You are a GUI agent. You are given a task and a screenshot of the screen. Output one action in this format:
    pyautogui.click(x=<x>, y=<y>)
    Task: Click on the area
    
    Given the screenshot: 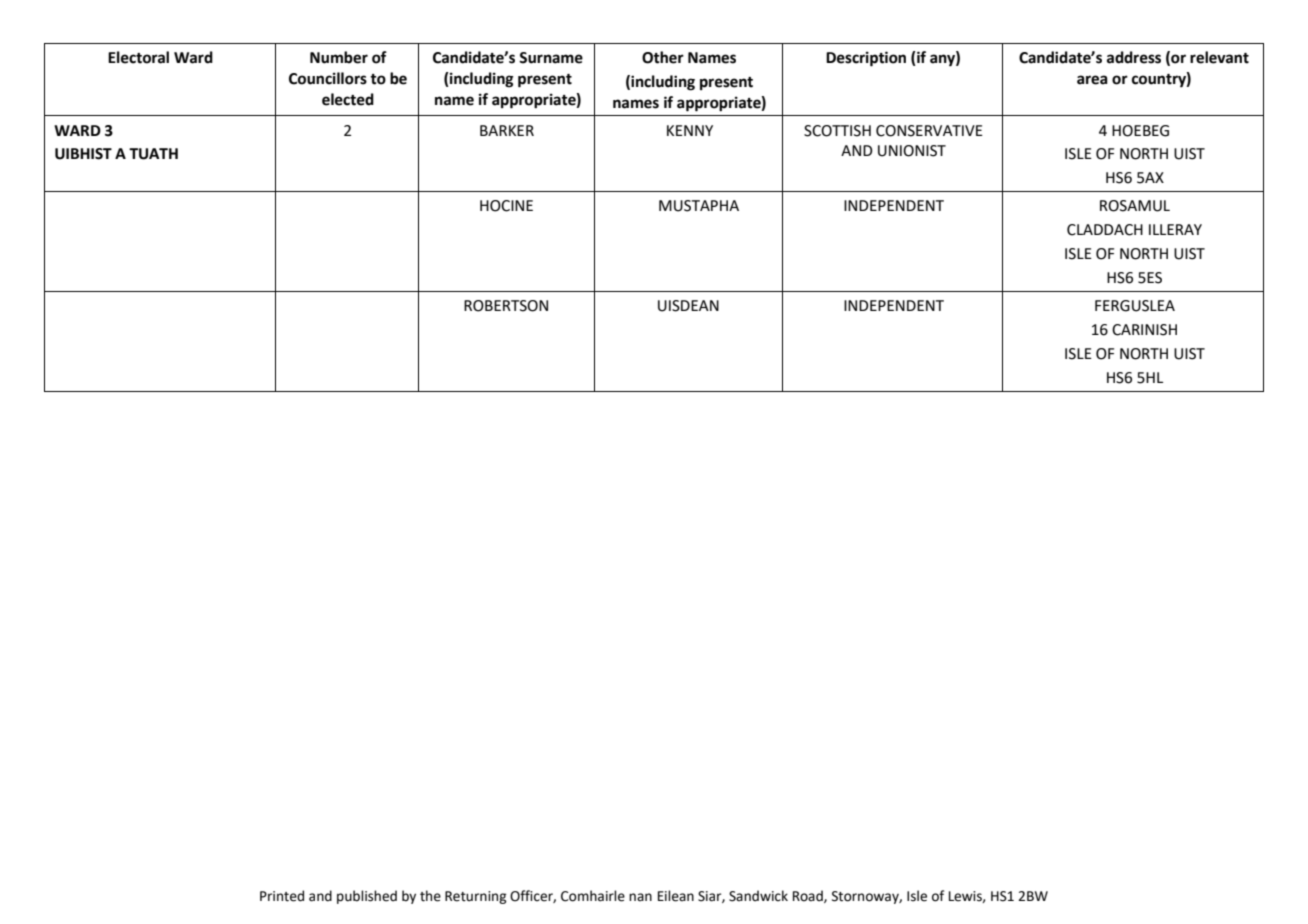 What is the action you would take?
    pyautogui.click(x=1092, y=80)
